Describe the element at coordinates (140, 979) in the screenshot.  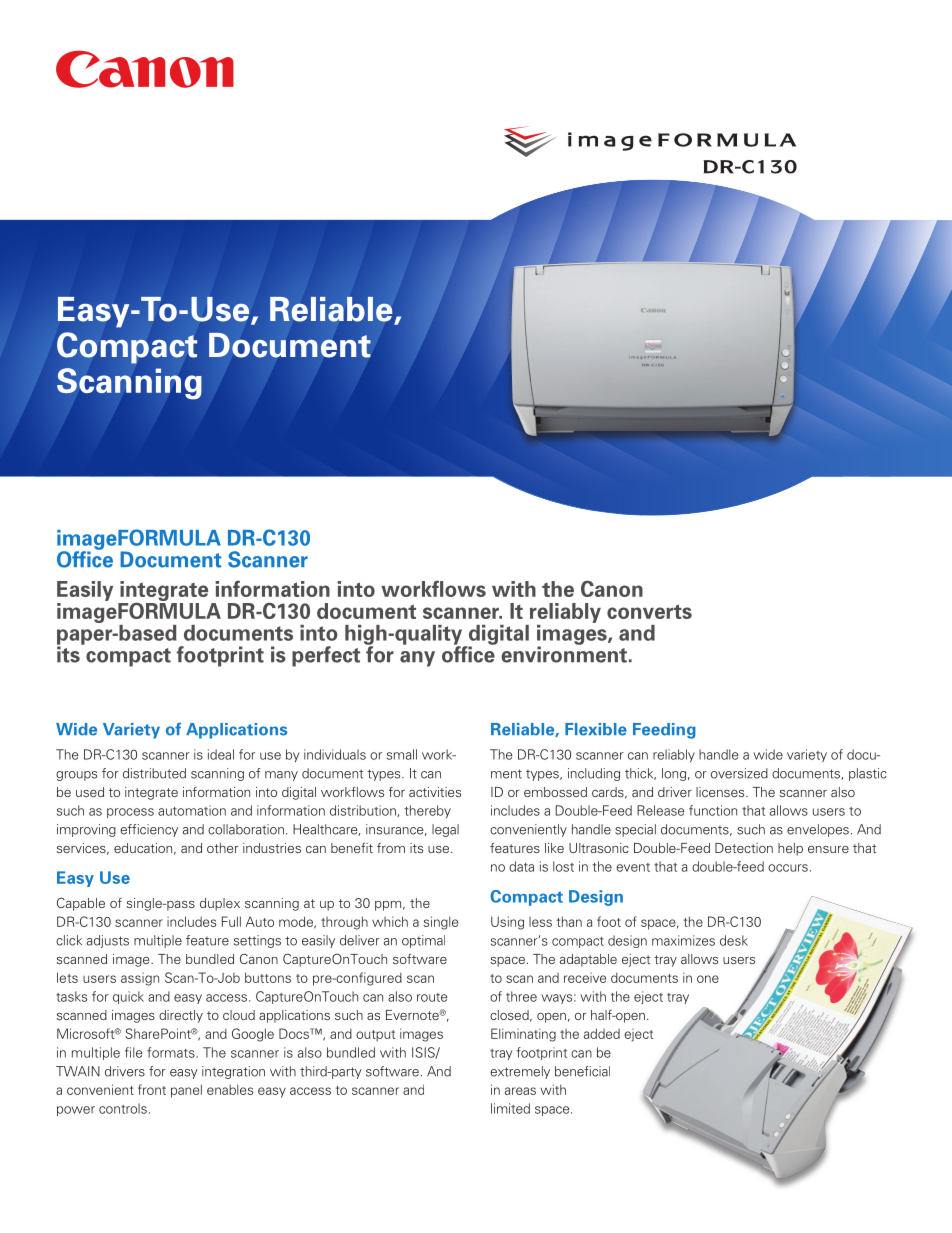
I see `assign` at that location.
